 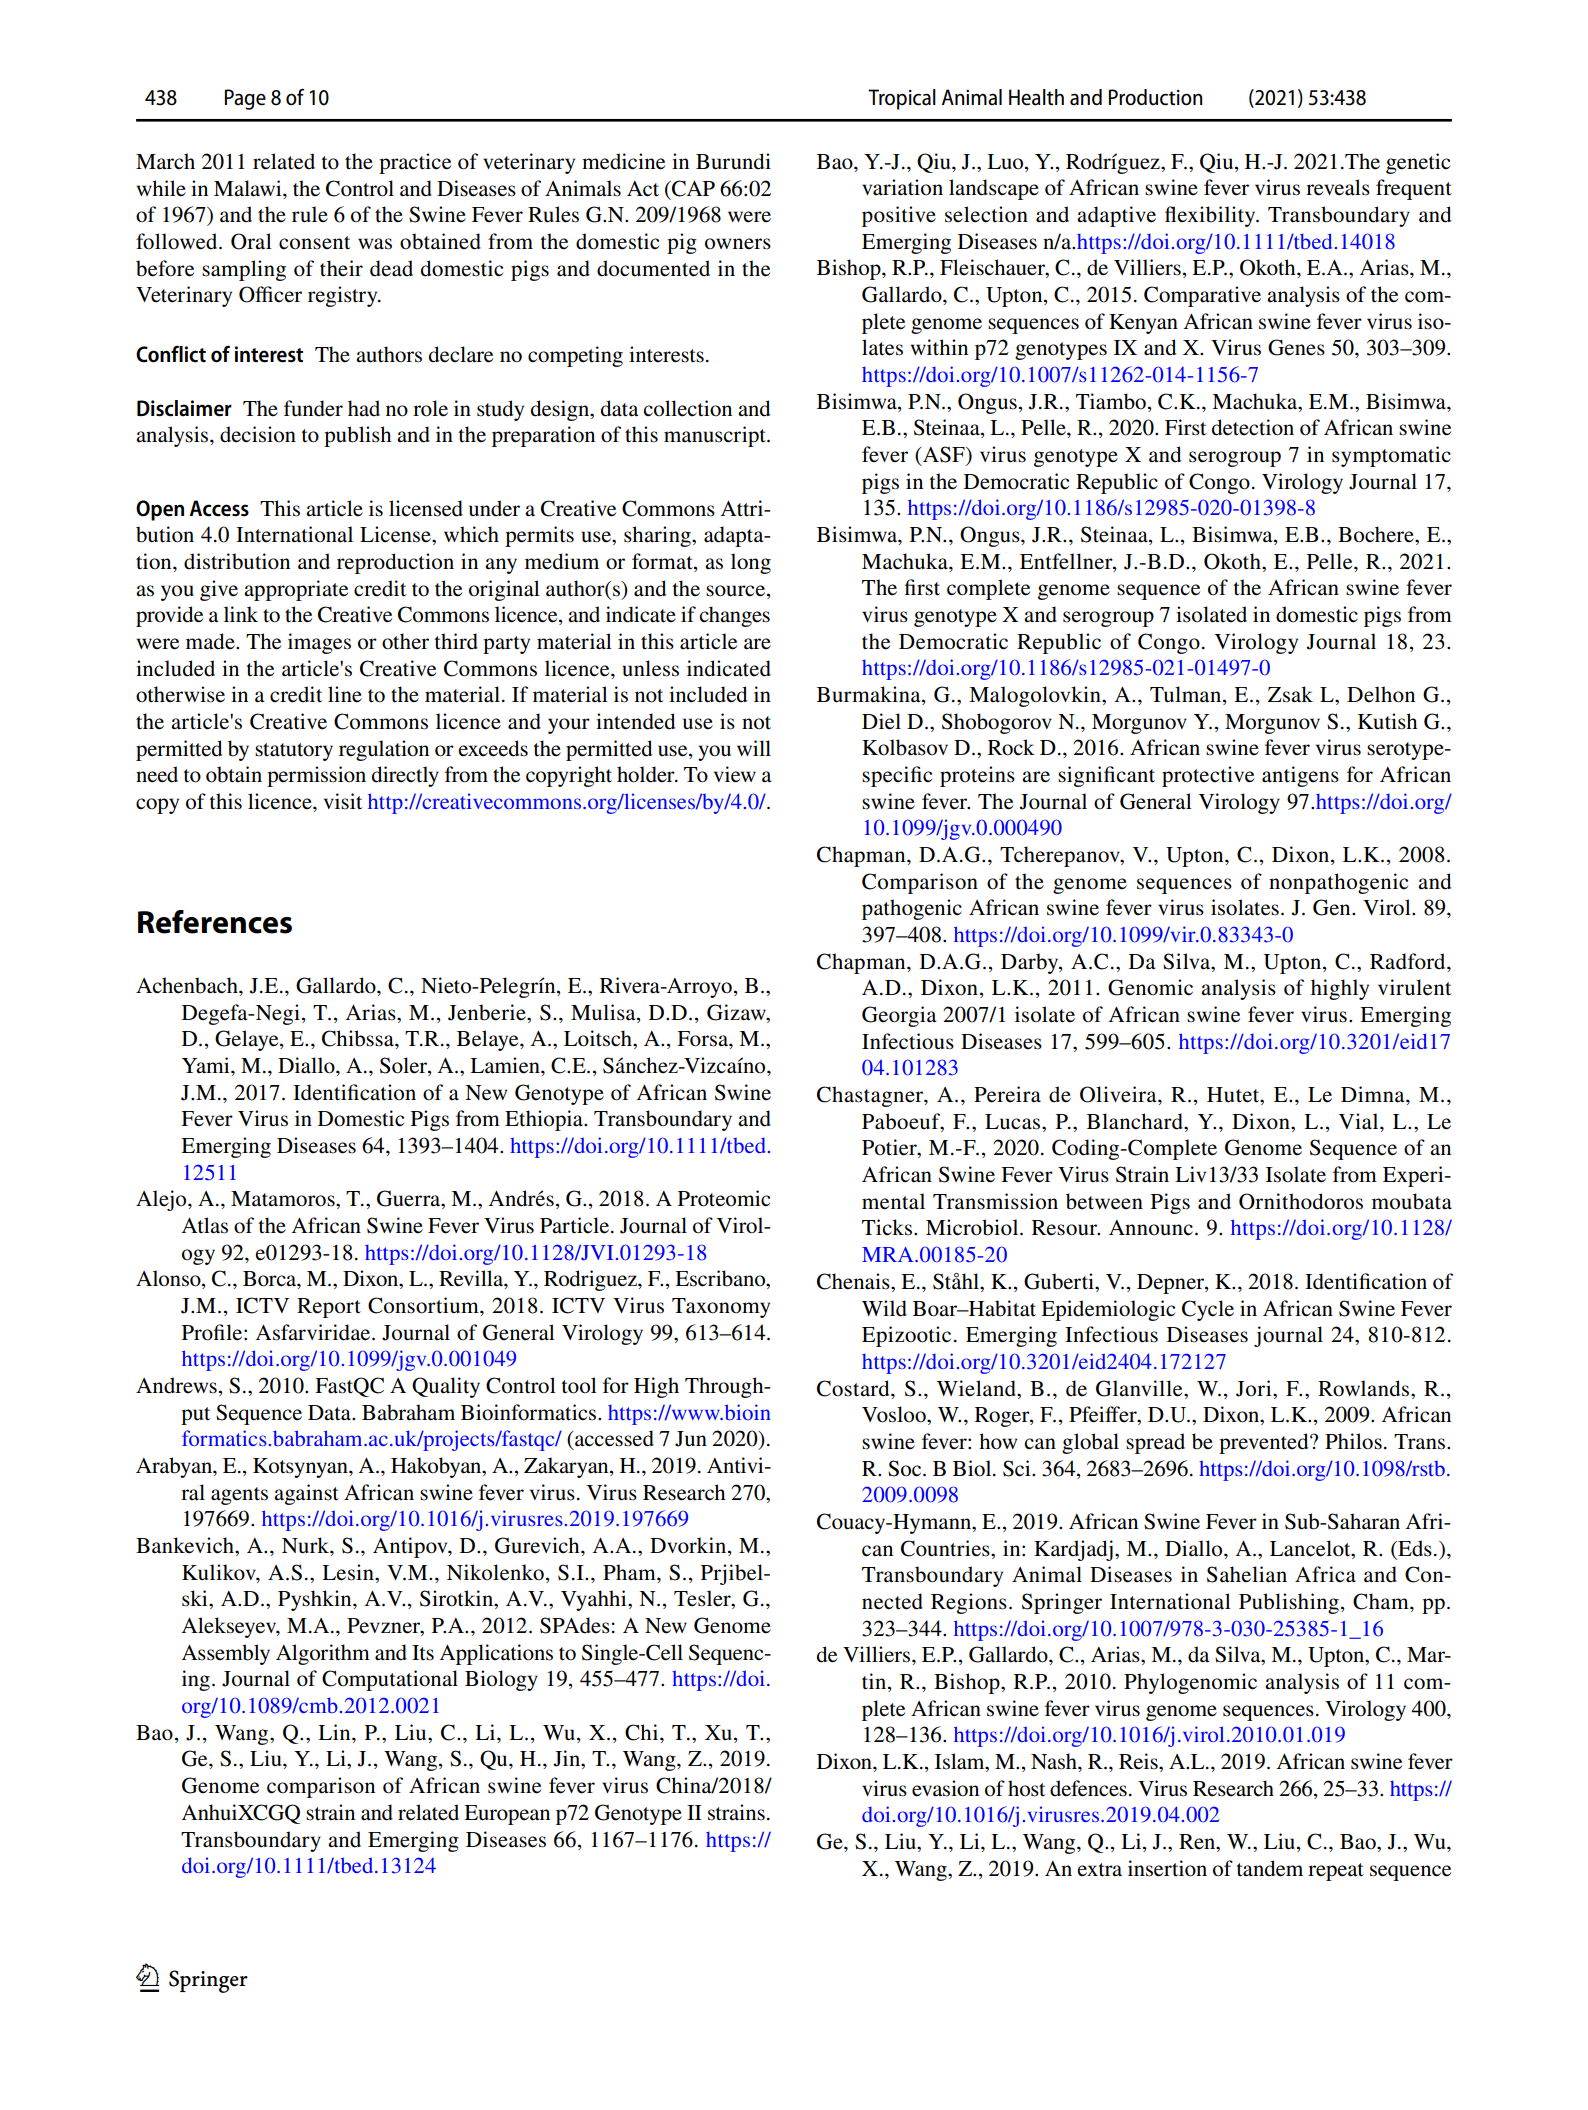 I want to click on reveals, so click(x=1338, y=187).
